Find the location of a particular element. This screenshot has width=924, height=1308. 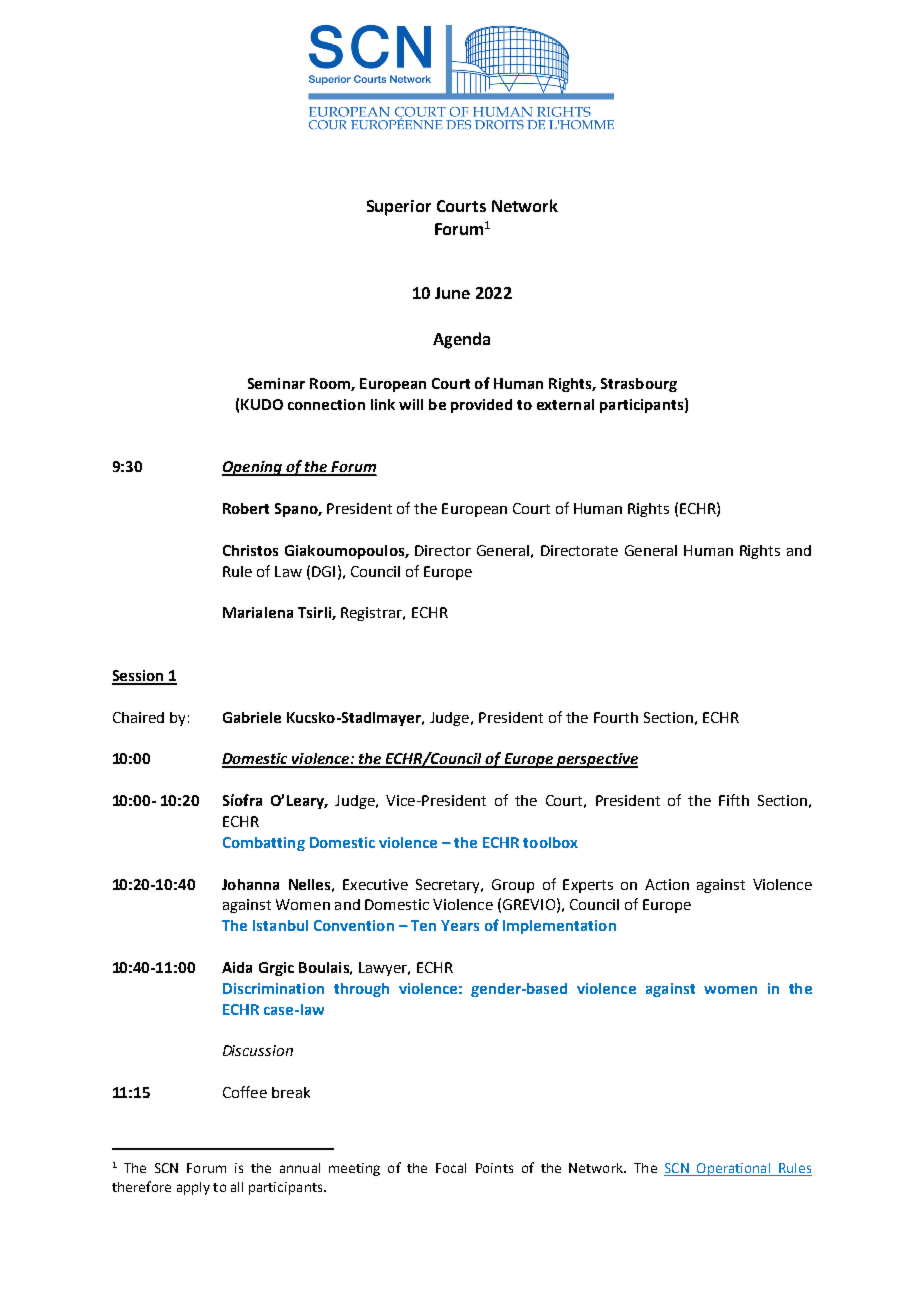

Action is located at coordinates (667, 884).
